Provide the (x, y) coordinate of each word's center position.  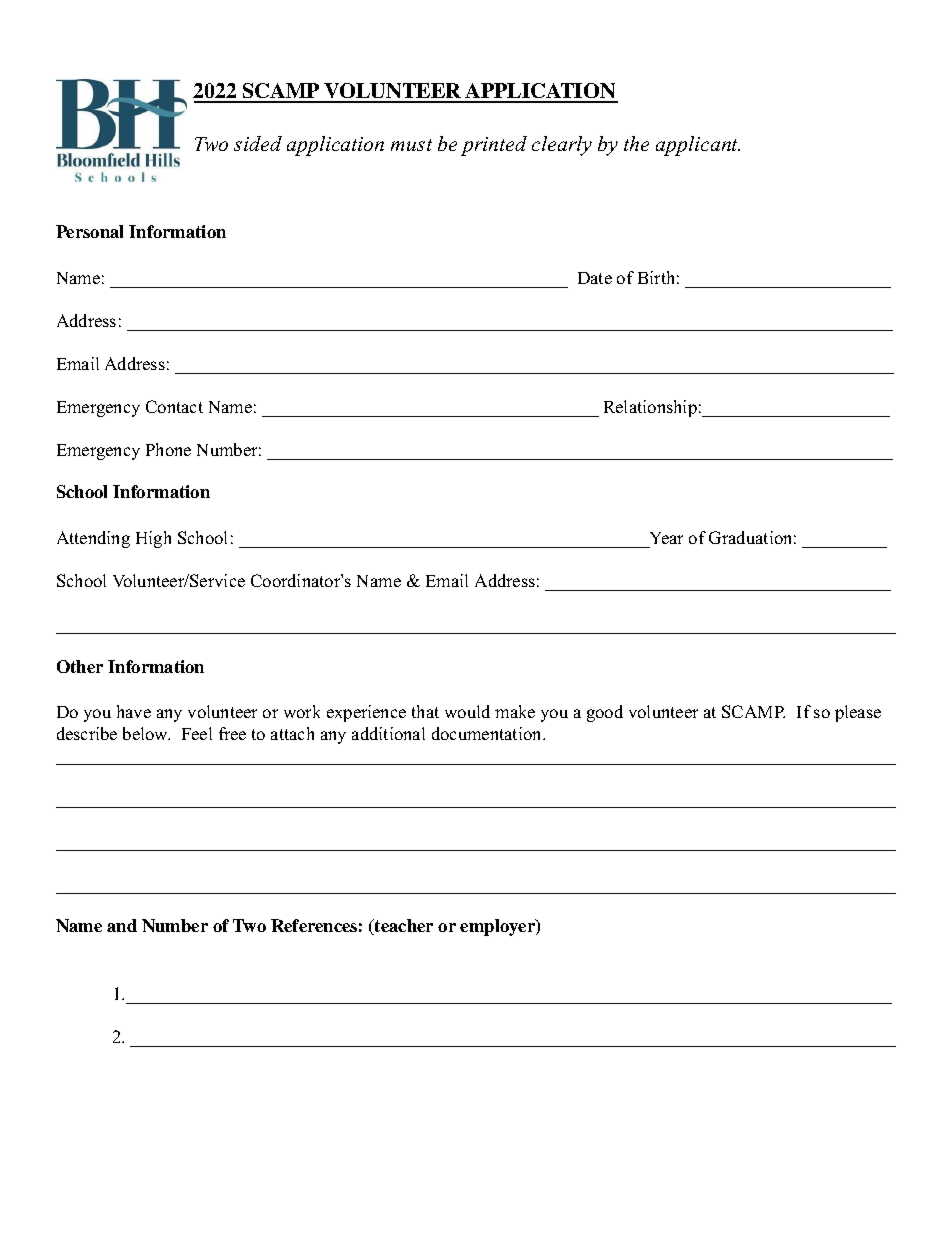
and (122, 925)
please (858, 713)
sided (258, 143)
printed (494, 146)
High (153, 539)
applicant (698, 146)
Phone (168, 449)
